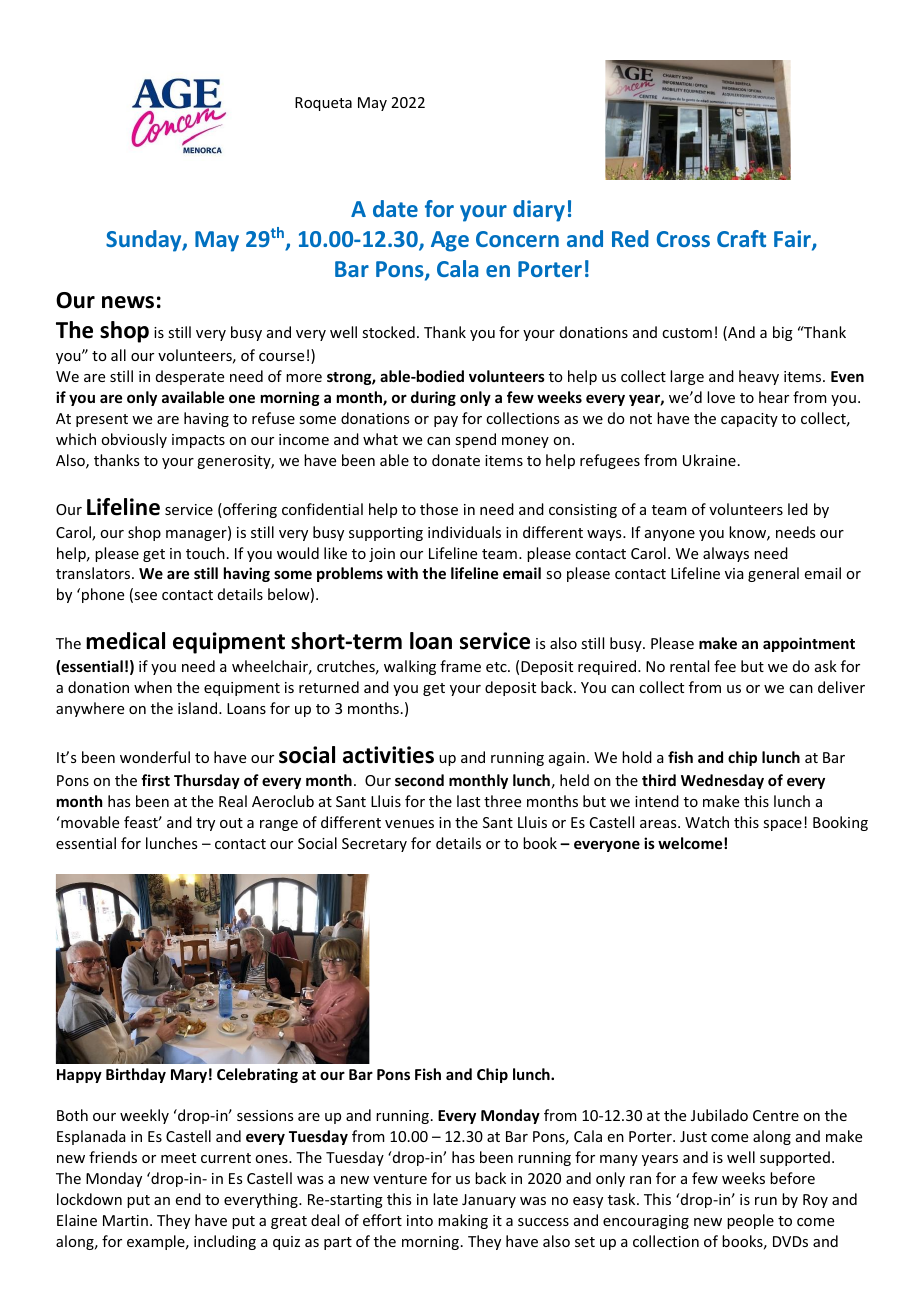  Describe the element at coordinates (374, 845) in the image. I see `Secretary` at that location.
